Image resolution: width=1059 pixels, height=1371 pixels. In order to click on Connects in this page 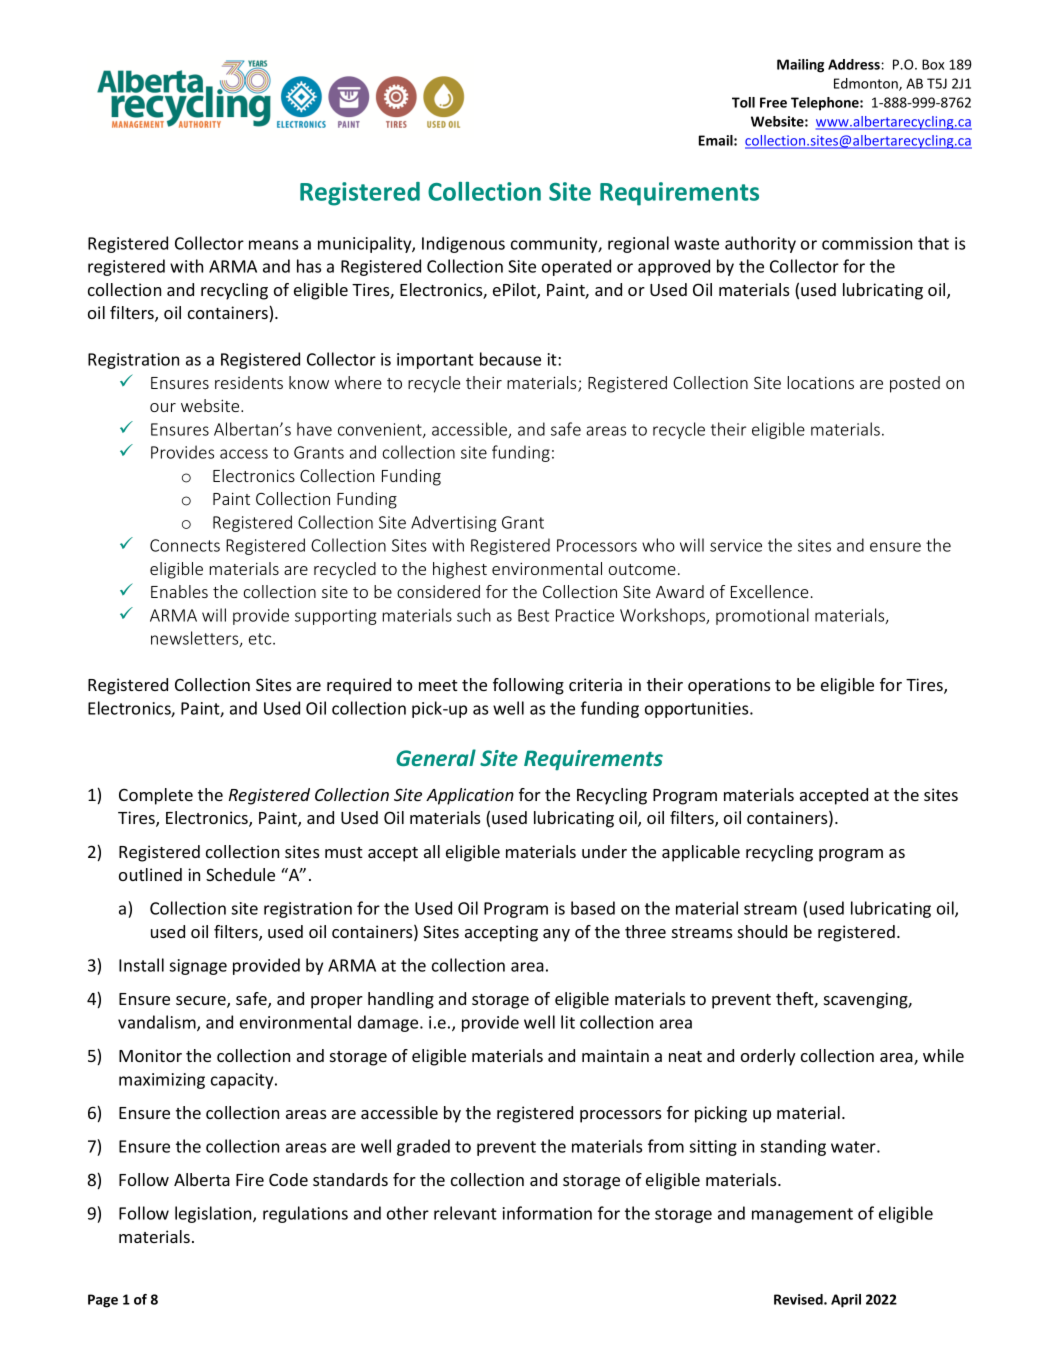, I will do `click(185, 545)`.
